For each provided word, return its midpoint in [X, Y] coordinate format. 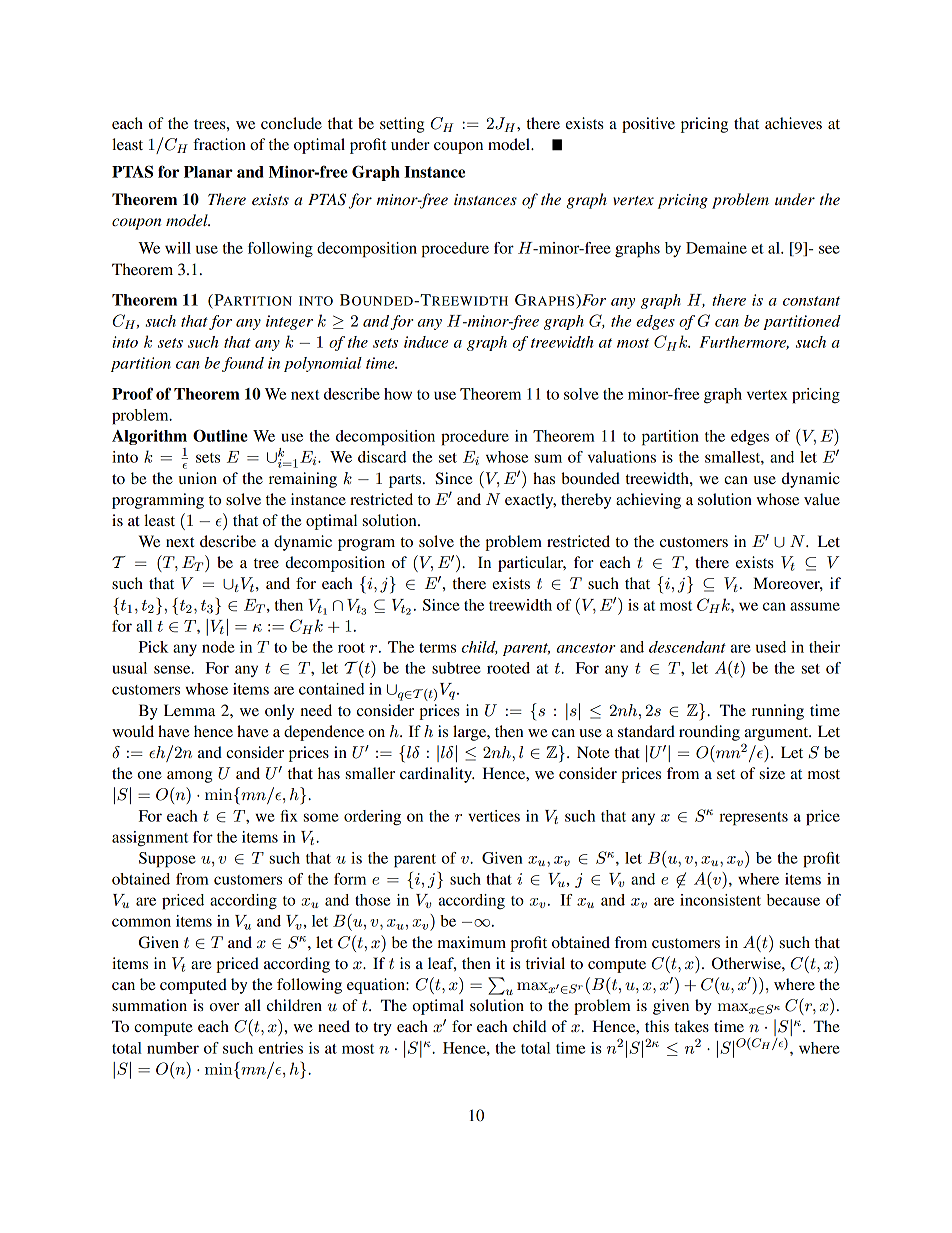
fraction [219, 144]
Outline [220, 435]
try [382, 1029]
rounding [709, 733]
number [173, 1048]
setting [402, 125]
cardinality [437, 775]
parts [406, 481]
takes [692, 1026]
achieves [793, 123]
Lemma [189, 710]
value [822, 499]
